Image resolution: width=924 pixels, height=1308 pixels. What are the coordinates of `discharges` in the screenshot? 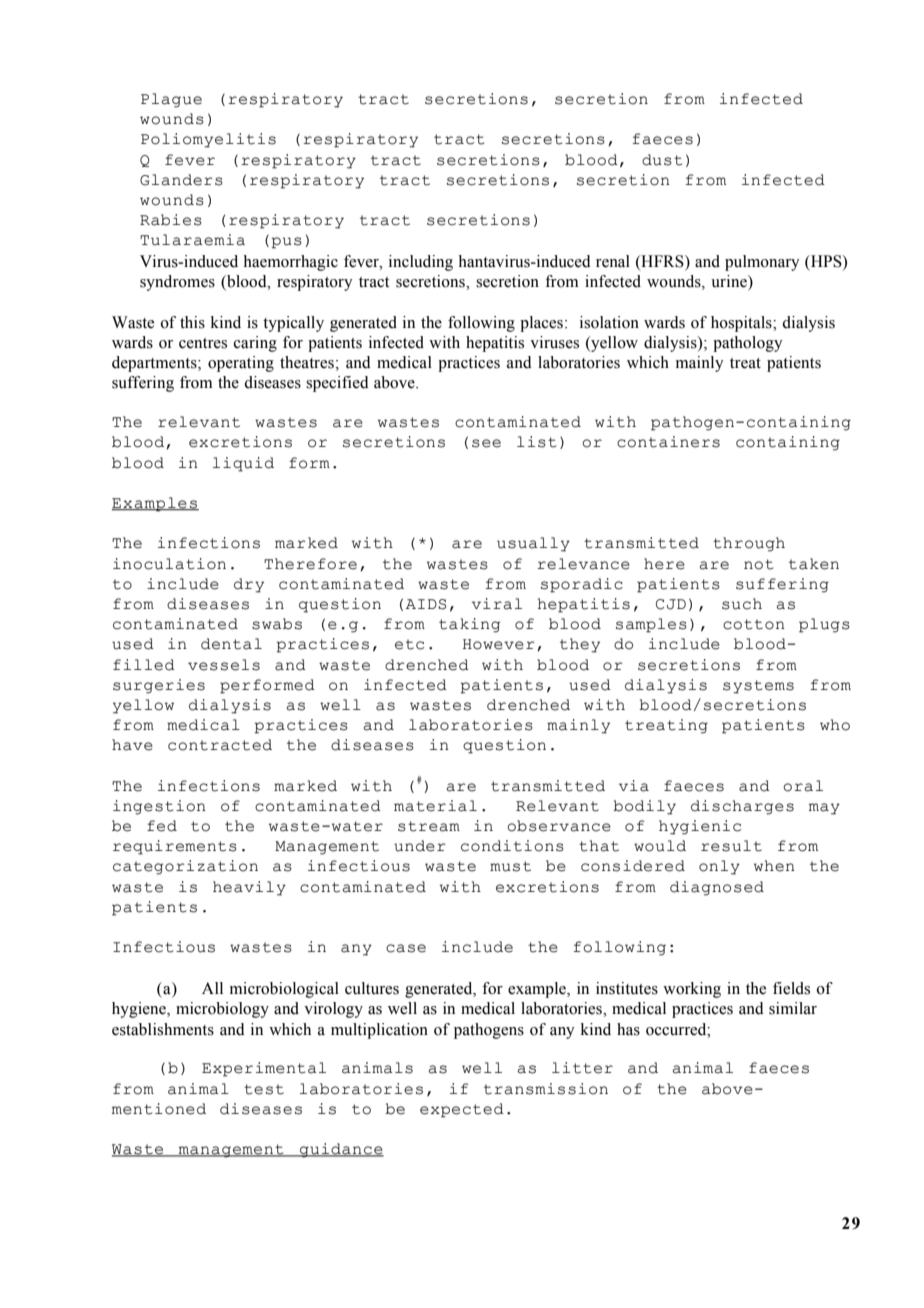 It's located at (742, 807).
